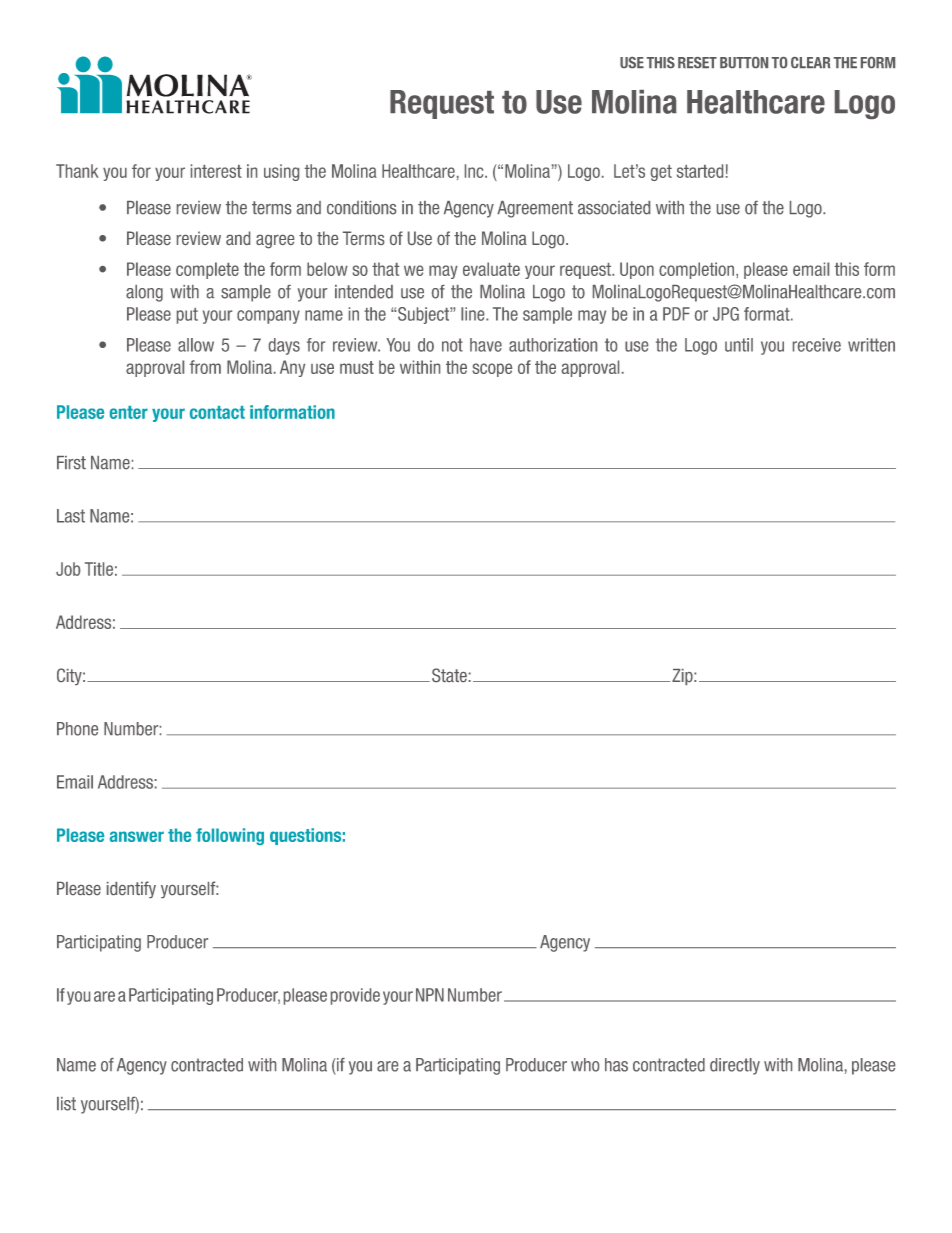  What do you see at coordinates (129, 412) in the page?
I see `enter` at bounding box center [129, 412].
